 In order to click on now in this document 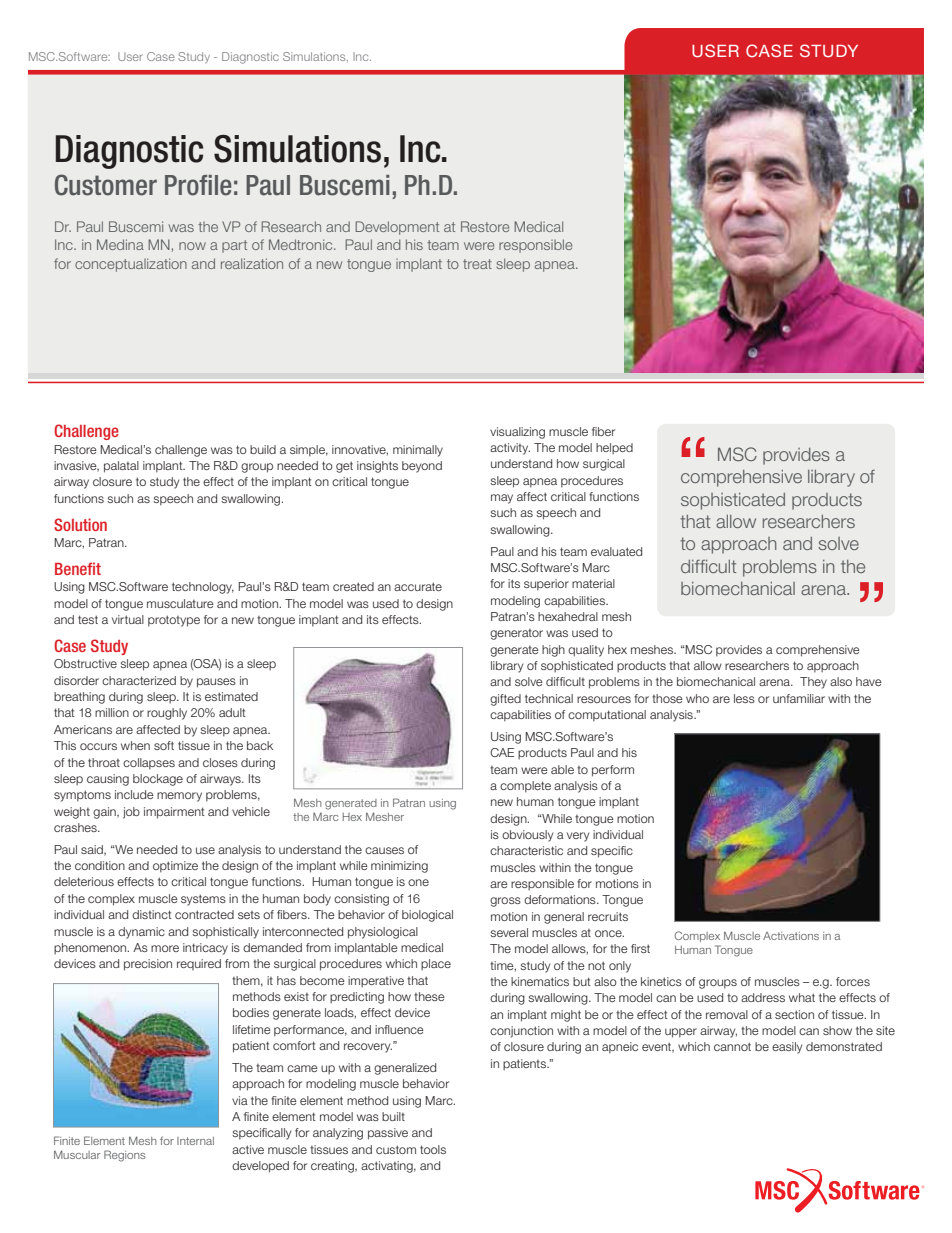, I will do `click(192, 246)`.
